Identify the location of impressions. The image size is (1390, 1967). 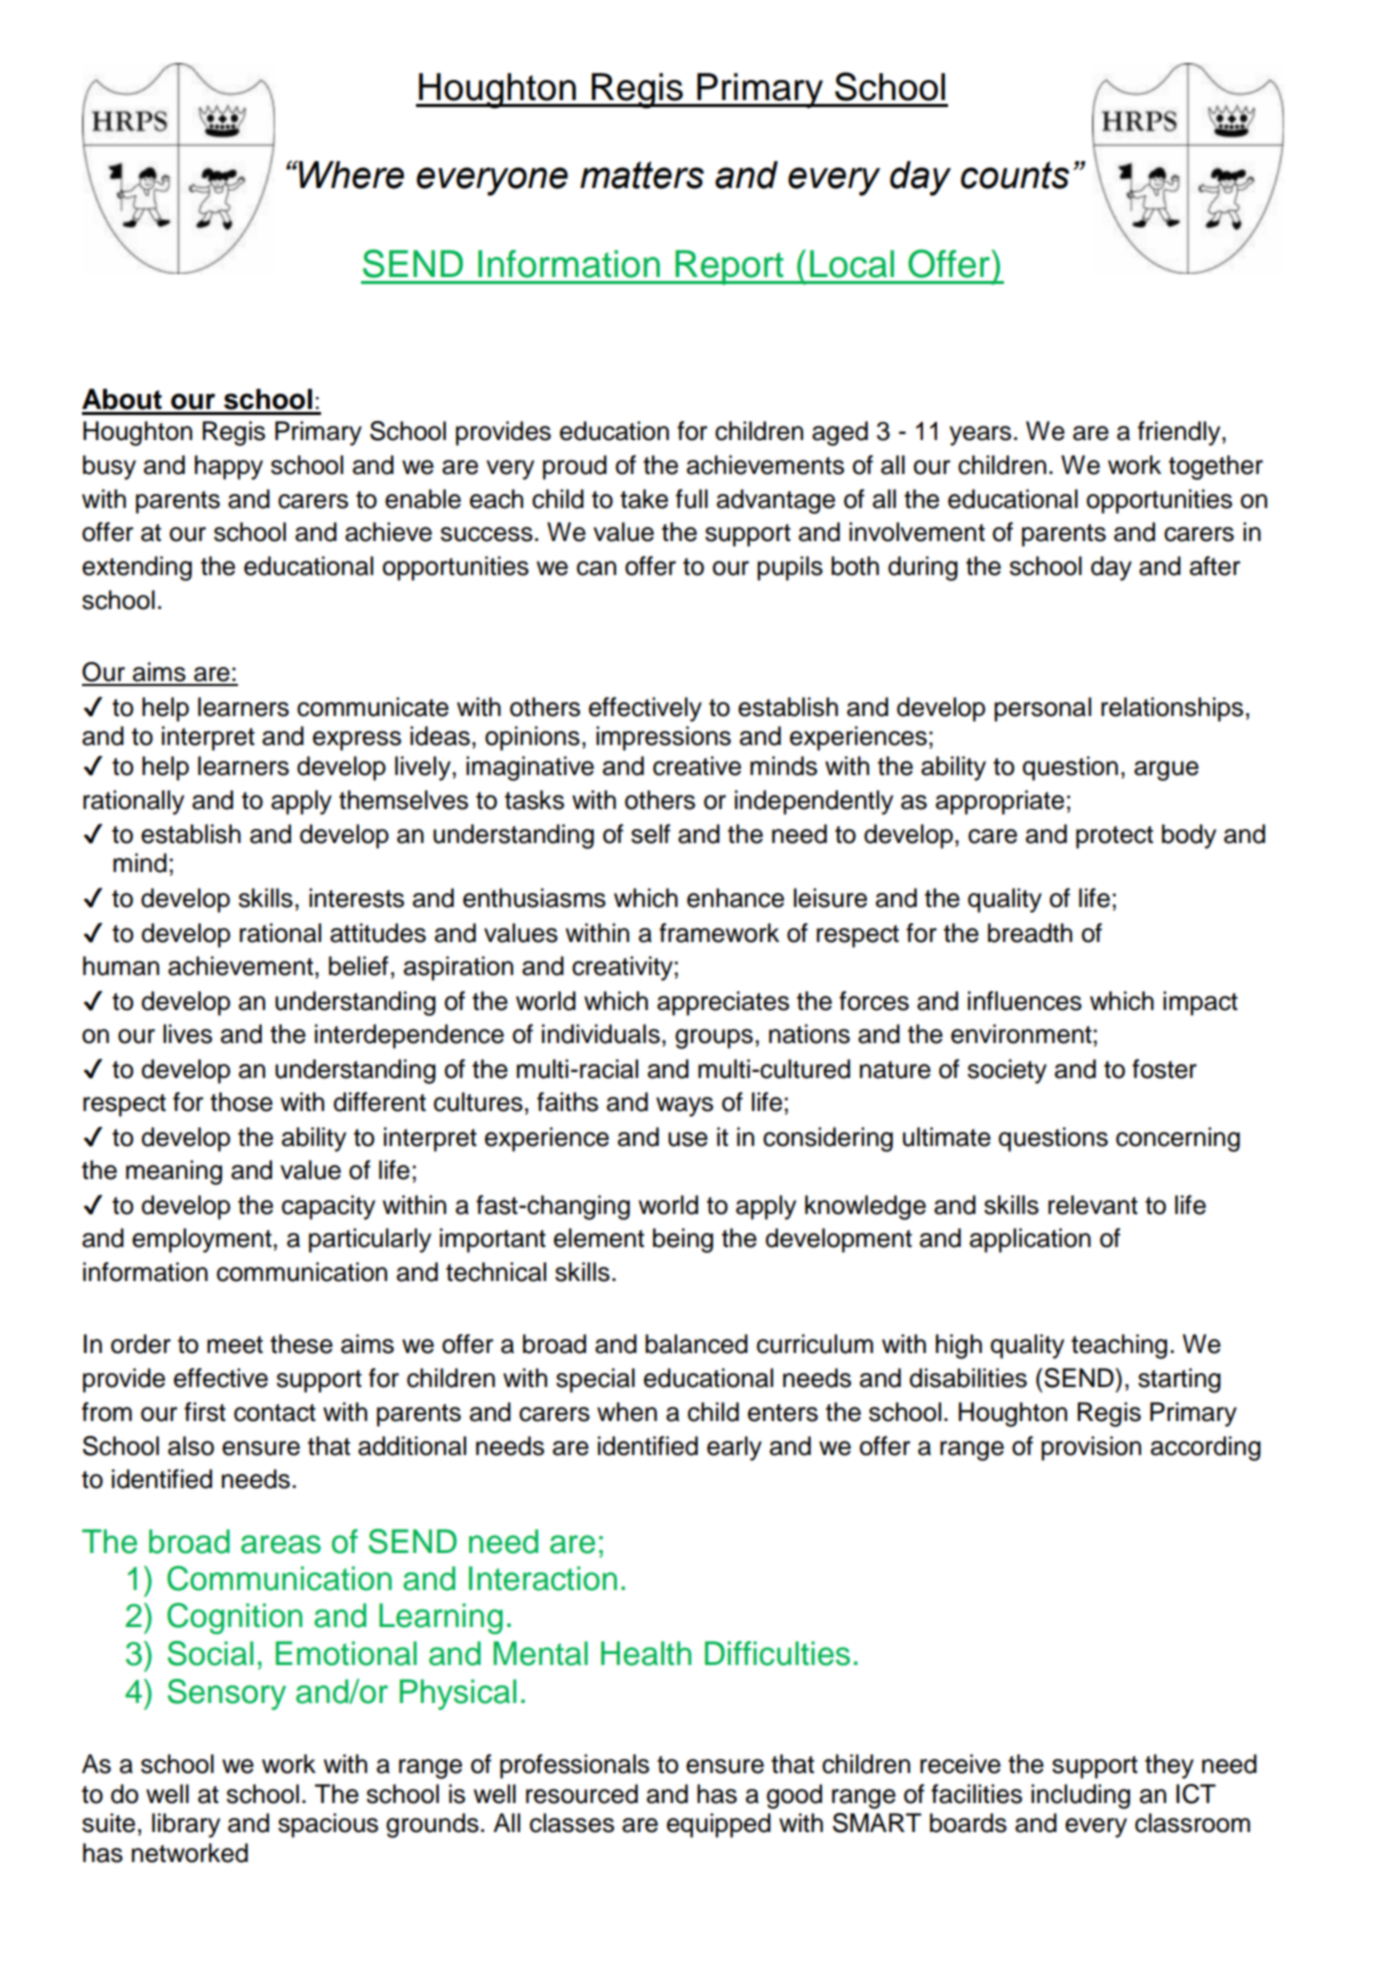
(663, 738).
